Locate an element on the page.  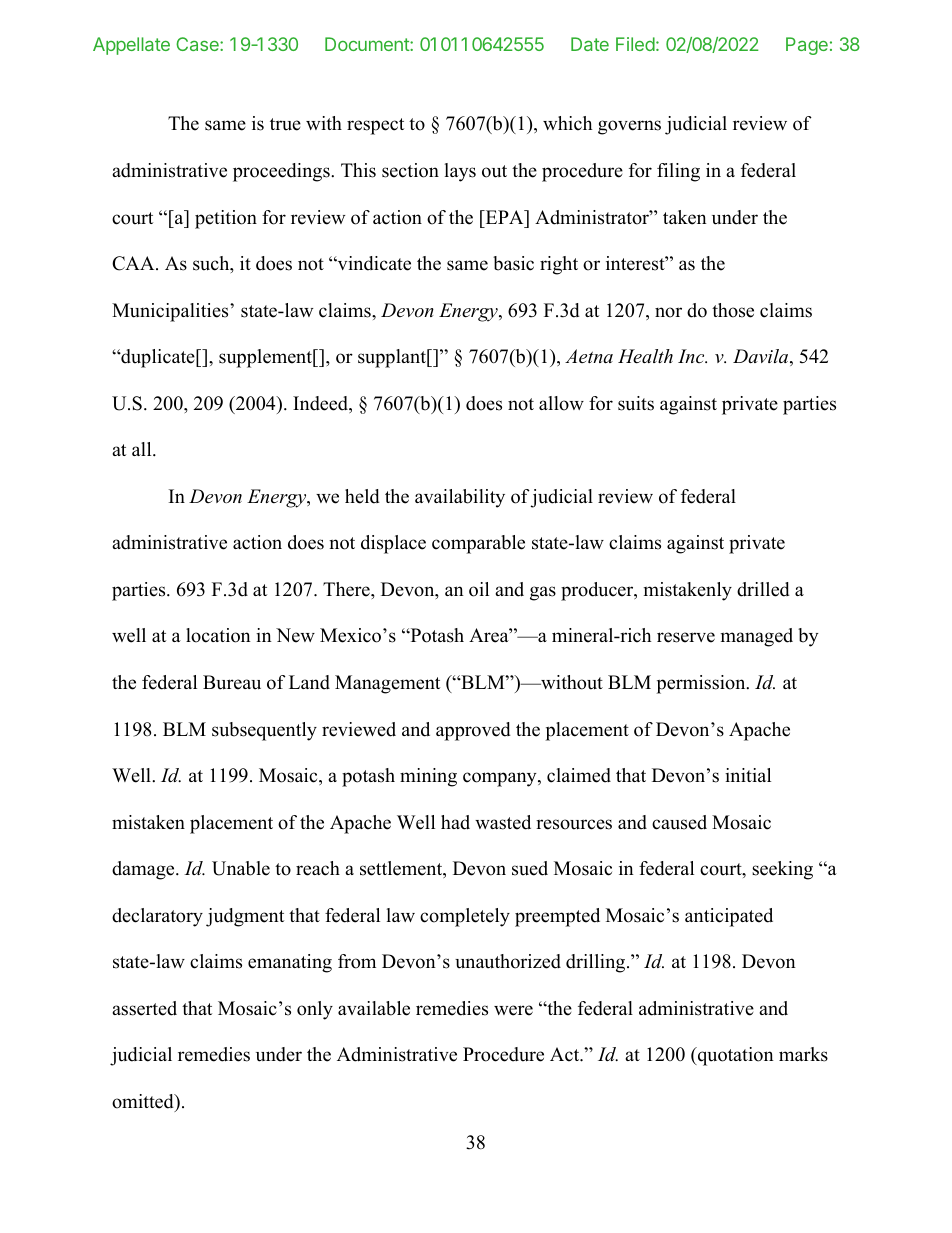
Document is located at coordinates (368, 44).
